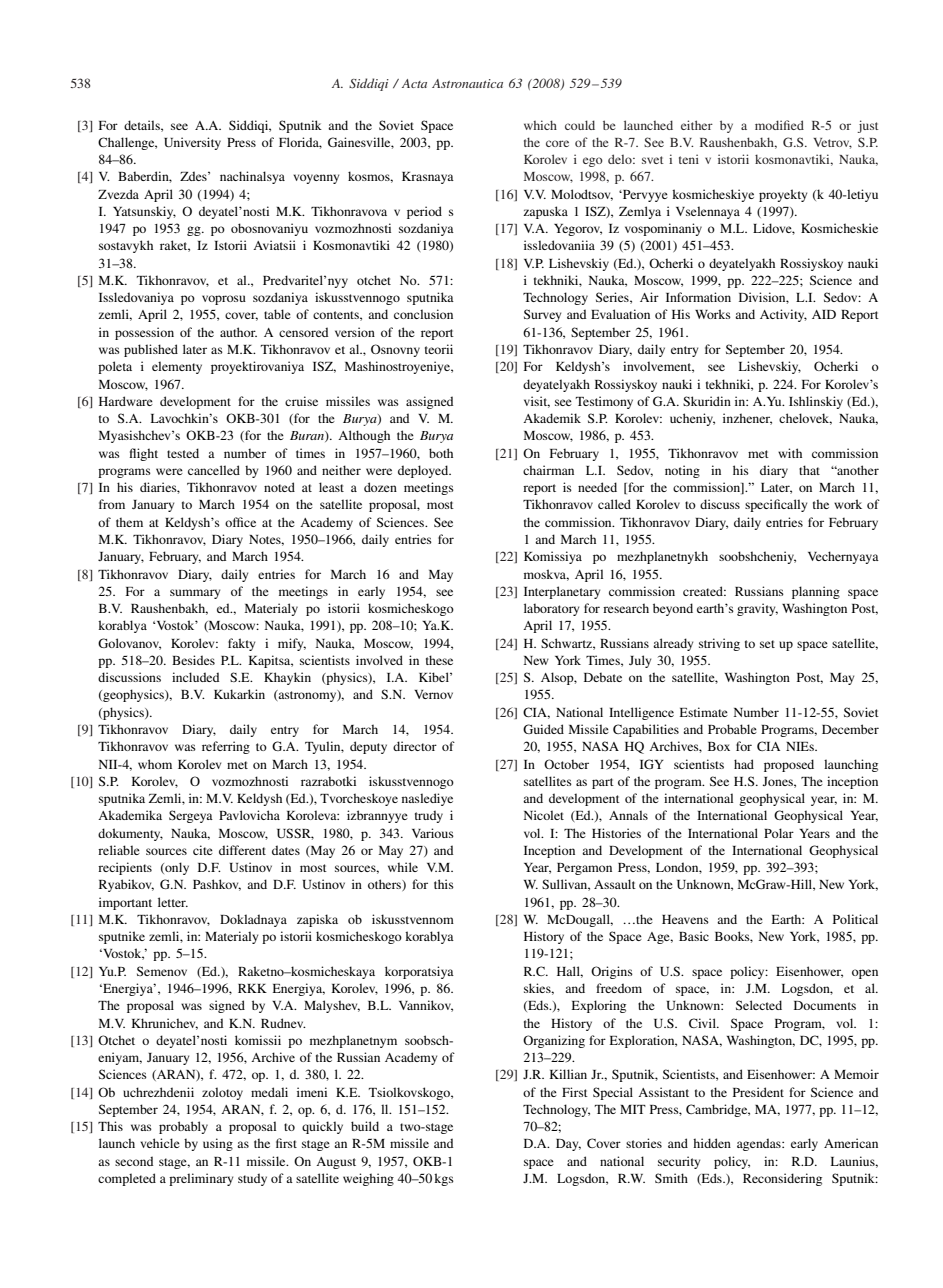  What do you see at coordinates (542, 315) in the document?
I see `Survey` at bounding box center [542, 315].
